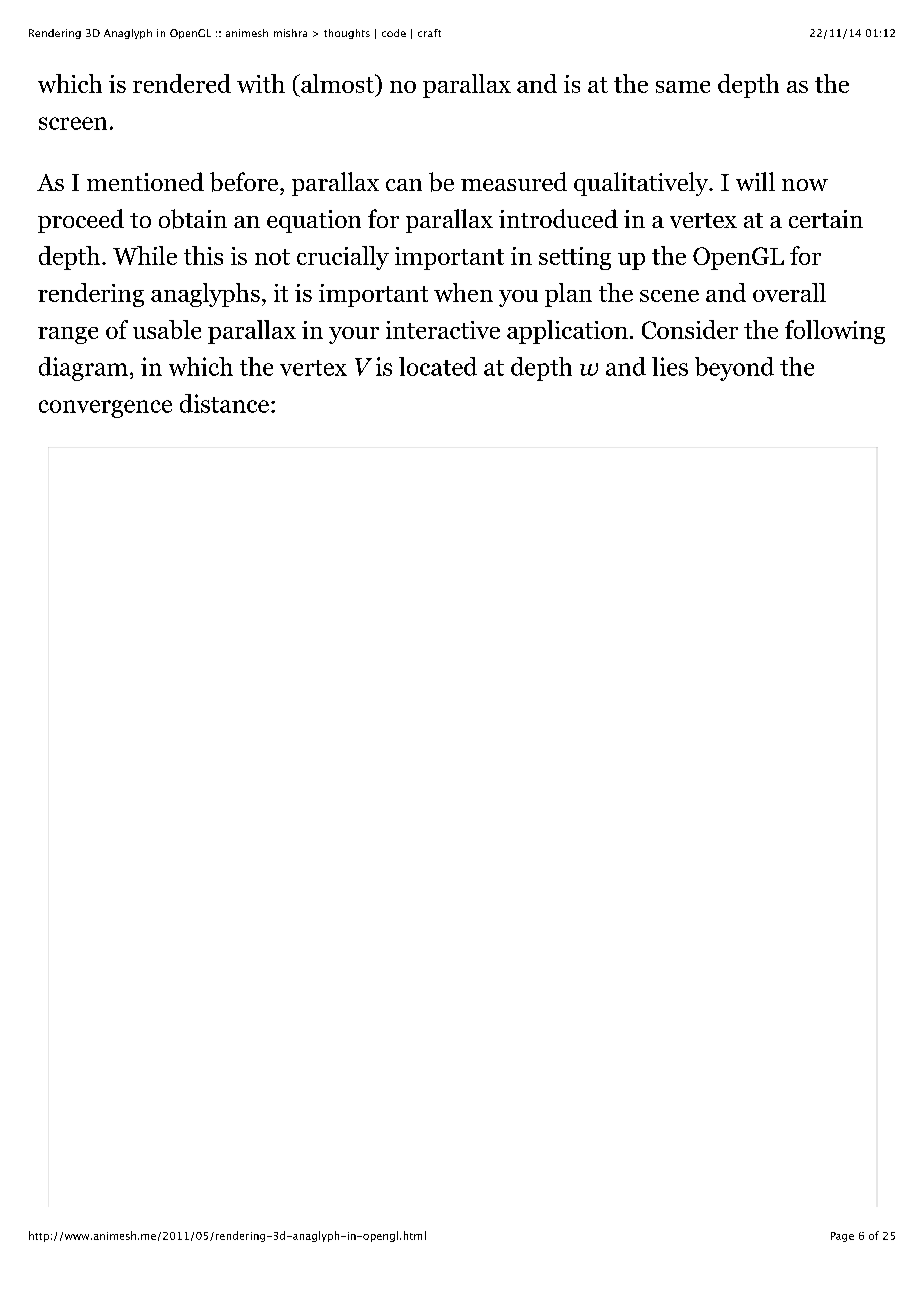 Image resolution: width=924 pixels, height=1308 pixels. What do you see at coordinates (224, 403) in the screenshot?
I see `distance` at bounding box center [224, 403].
